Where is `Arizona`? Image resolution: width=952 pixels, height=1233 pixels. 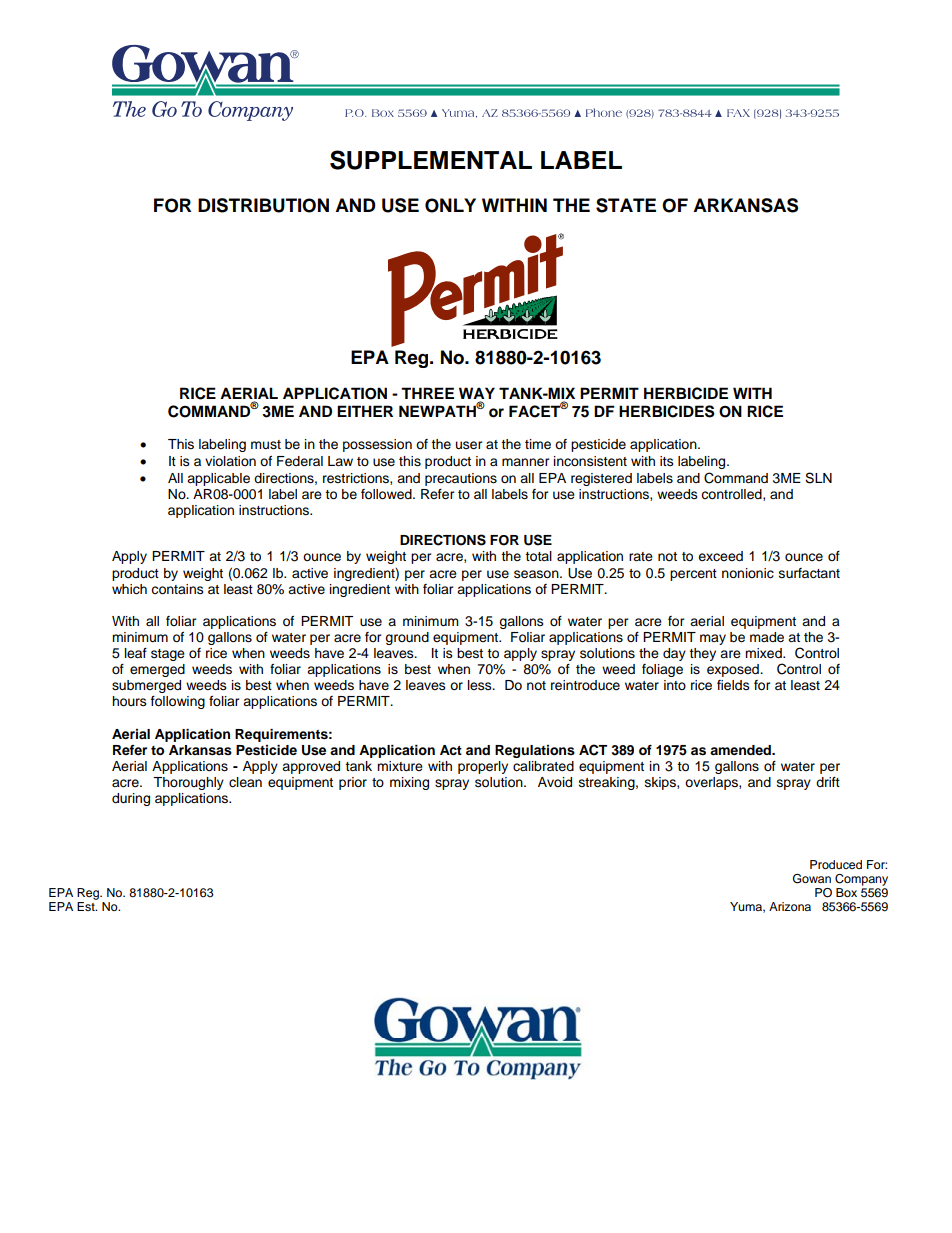
Arizona is located at coordinates (790, 906).
